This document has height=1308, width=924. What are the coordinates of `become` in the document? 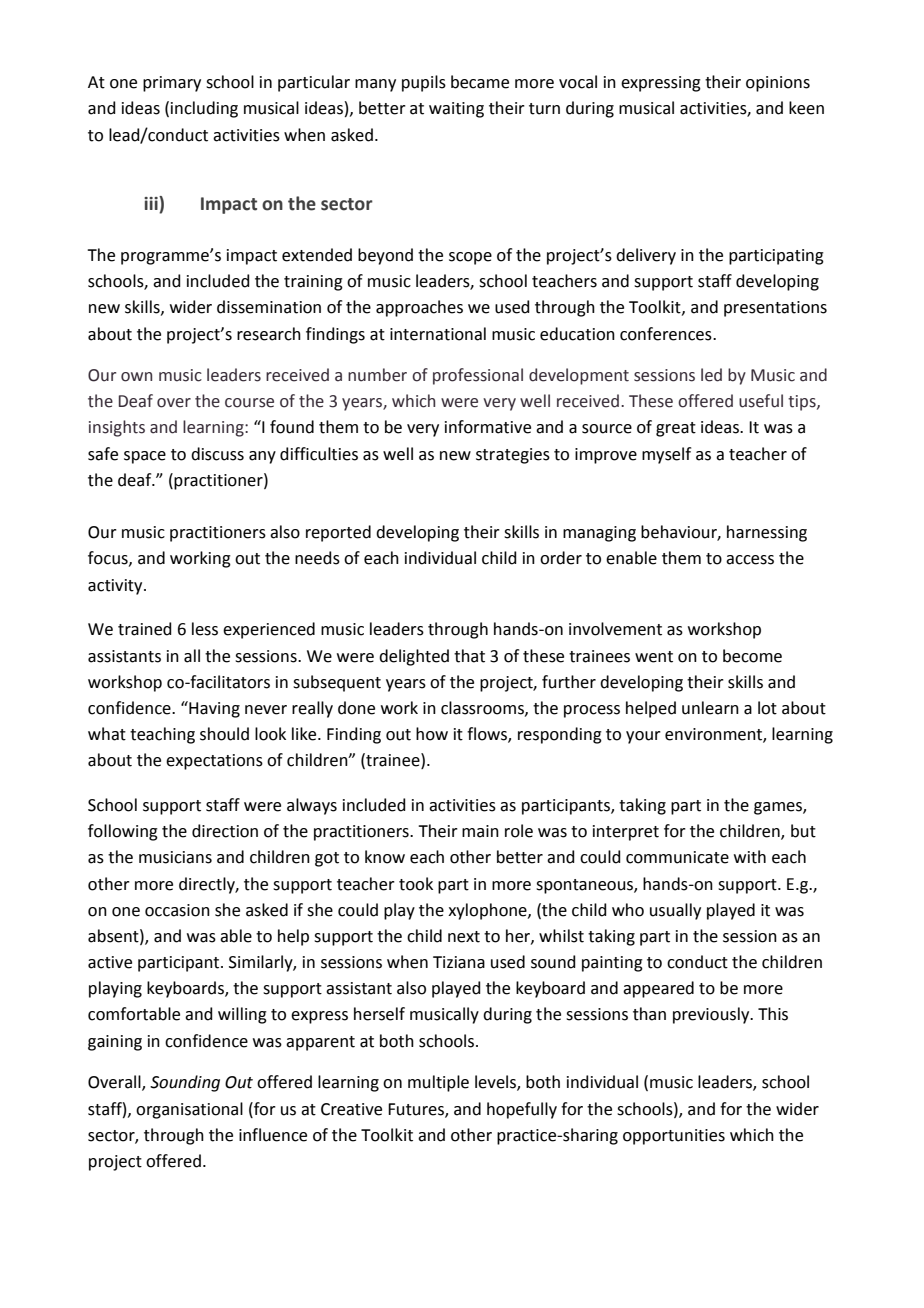 It's located at (752, 656).
